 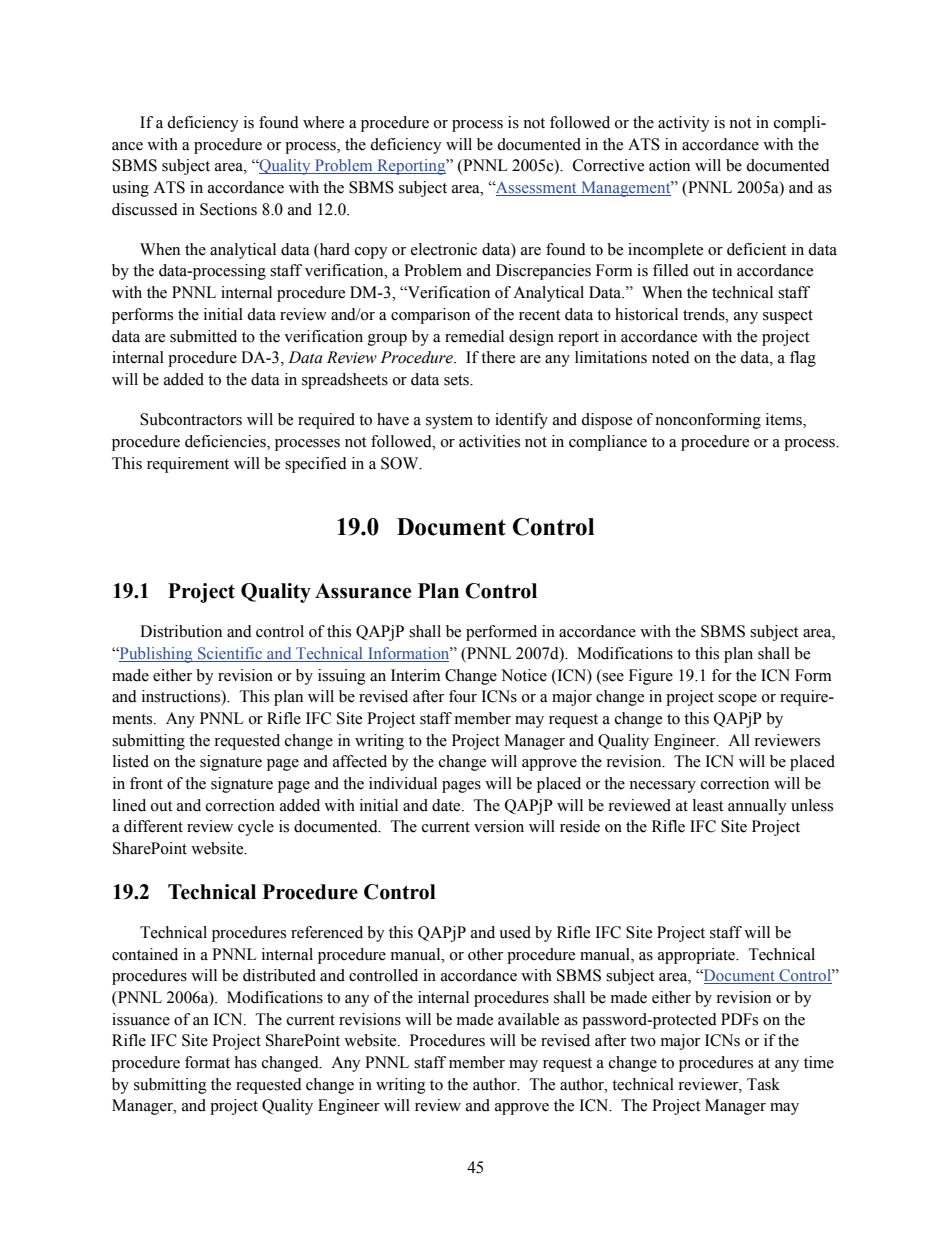 I want to click on front, so click(x=146, y=783).
